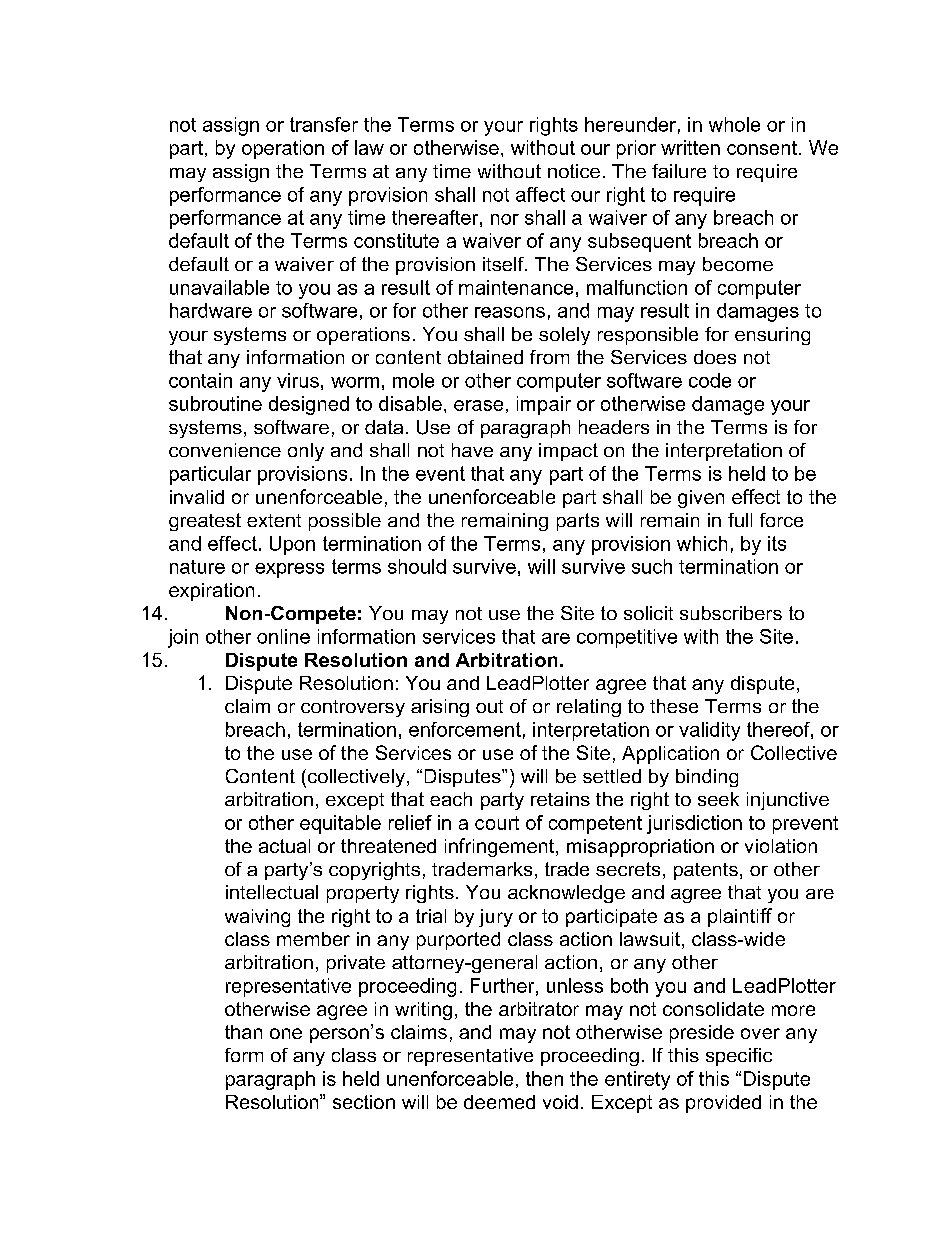 The width and height of the screenshot is (952, 1233). Describe the element at coordinates (715, 357) in the screenshot. I see `does` at that location.
